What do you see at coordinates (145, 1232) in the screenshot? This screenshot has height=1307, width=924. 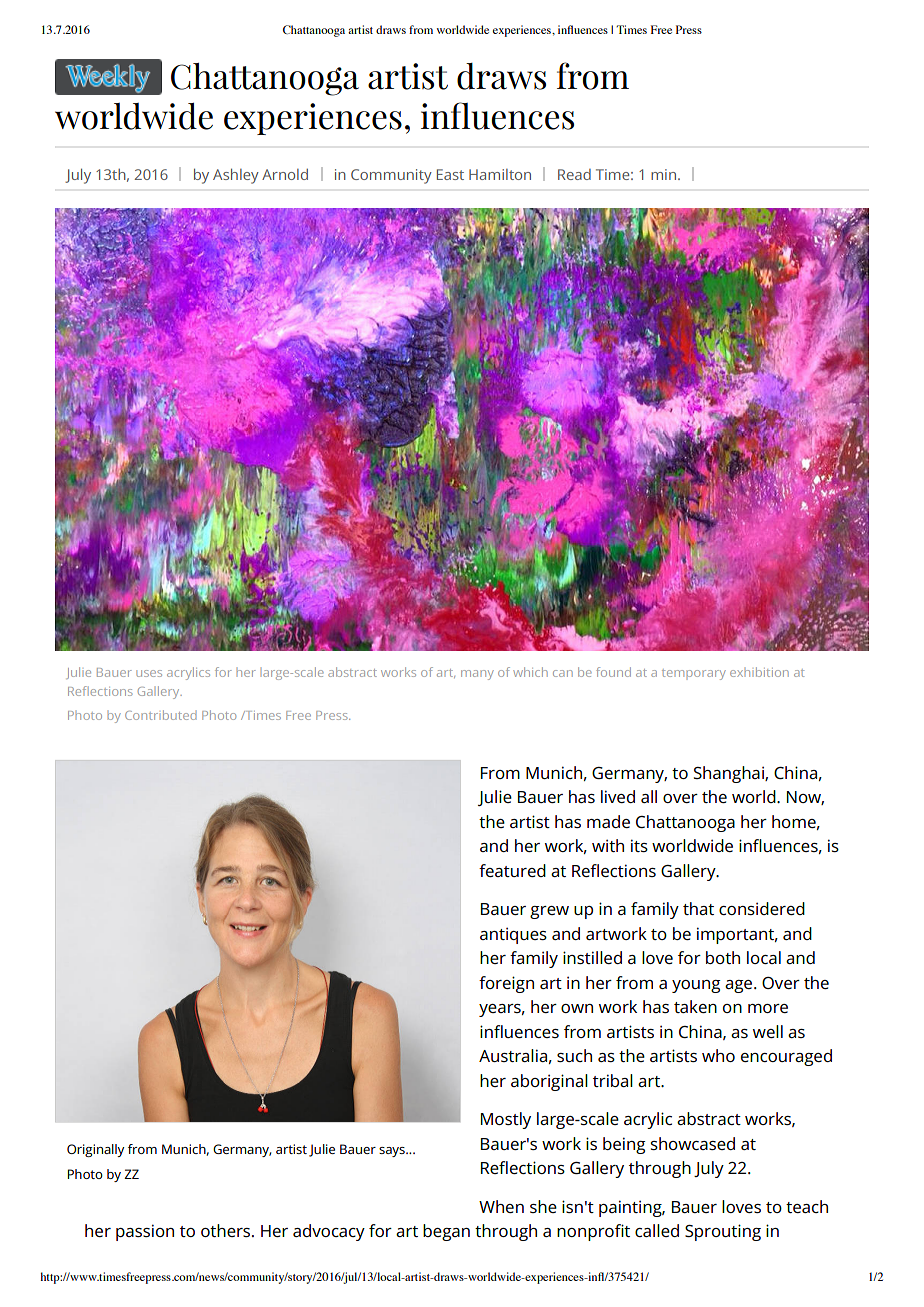 I see `passion` at bounding box center [145, 1232].
